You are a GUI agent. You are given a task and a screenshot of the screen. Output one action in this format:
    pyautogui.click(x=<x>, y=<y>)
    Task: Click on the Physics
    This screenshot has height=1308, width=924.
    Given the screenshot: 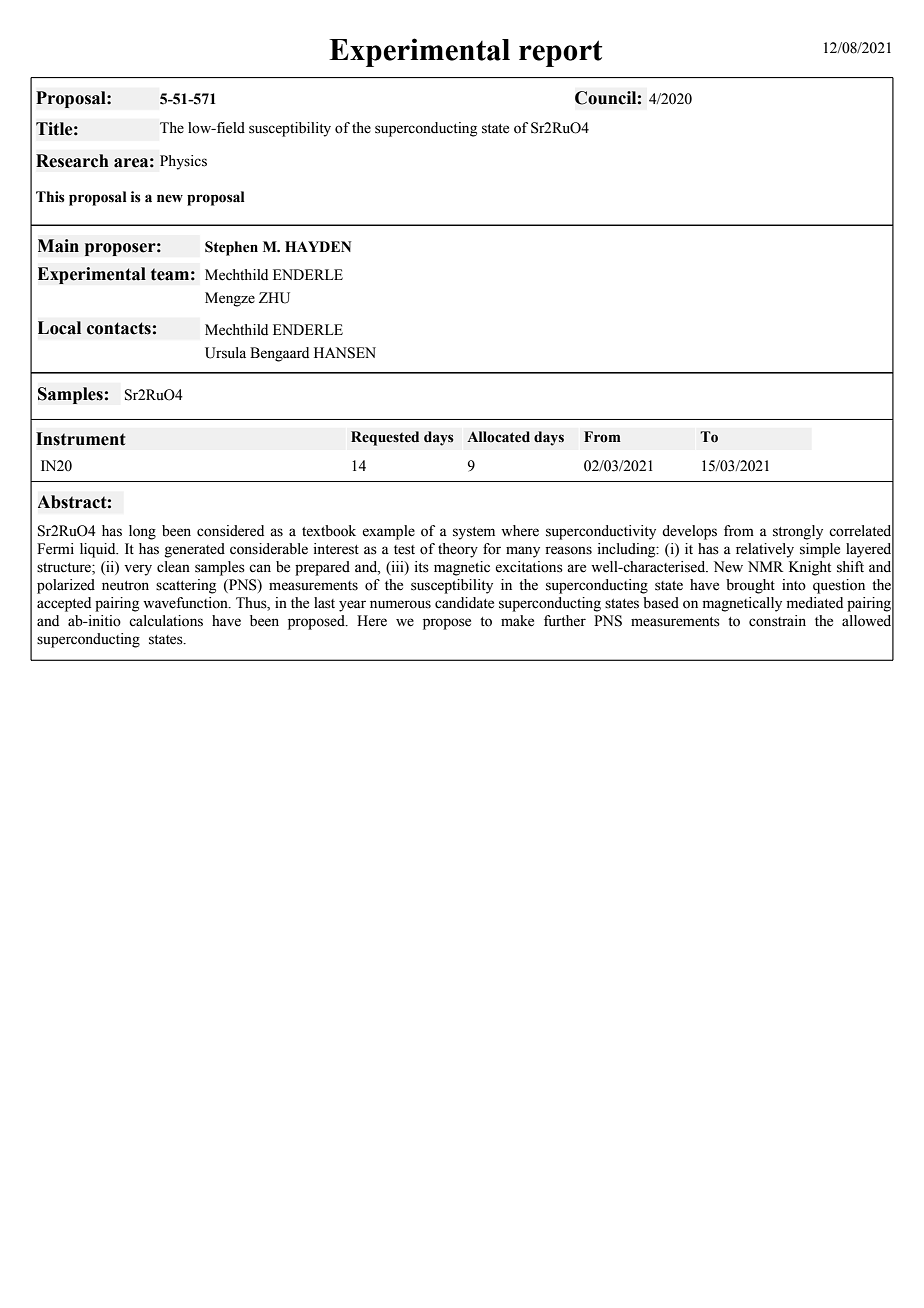 What is the action you would take?
    pyautogui.click(x=183, y=162)
